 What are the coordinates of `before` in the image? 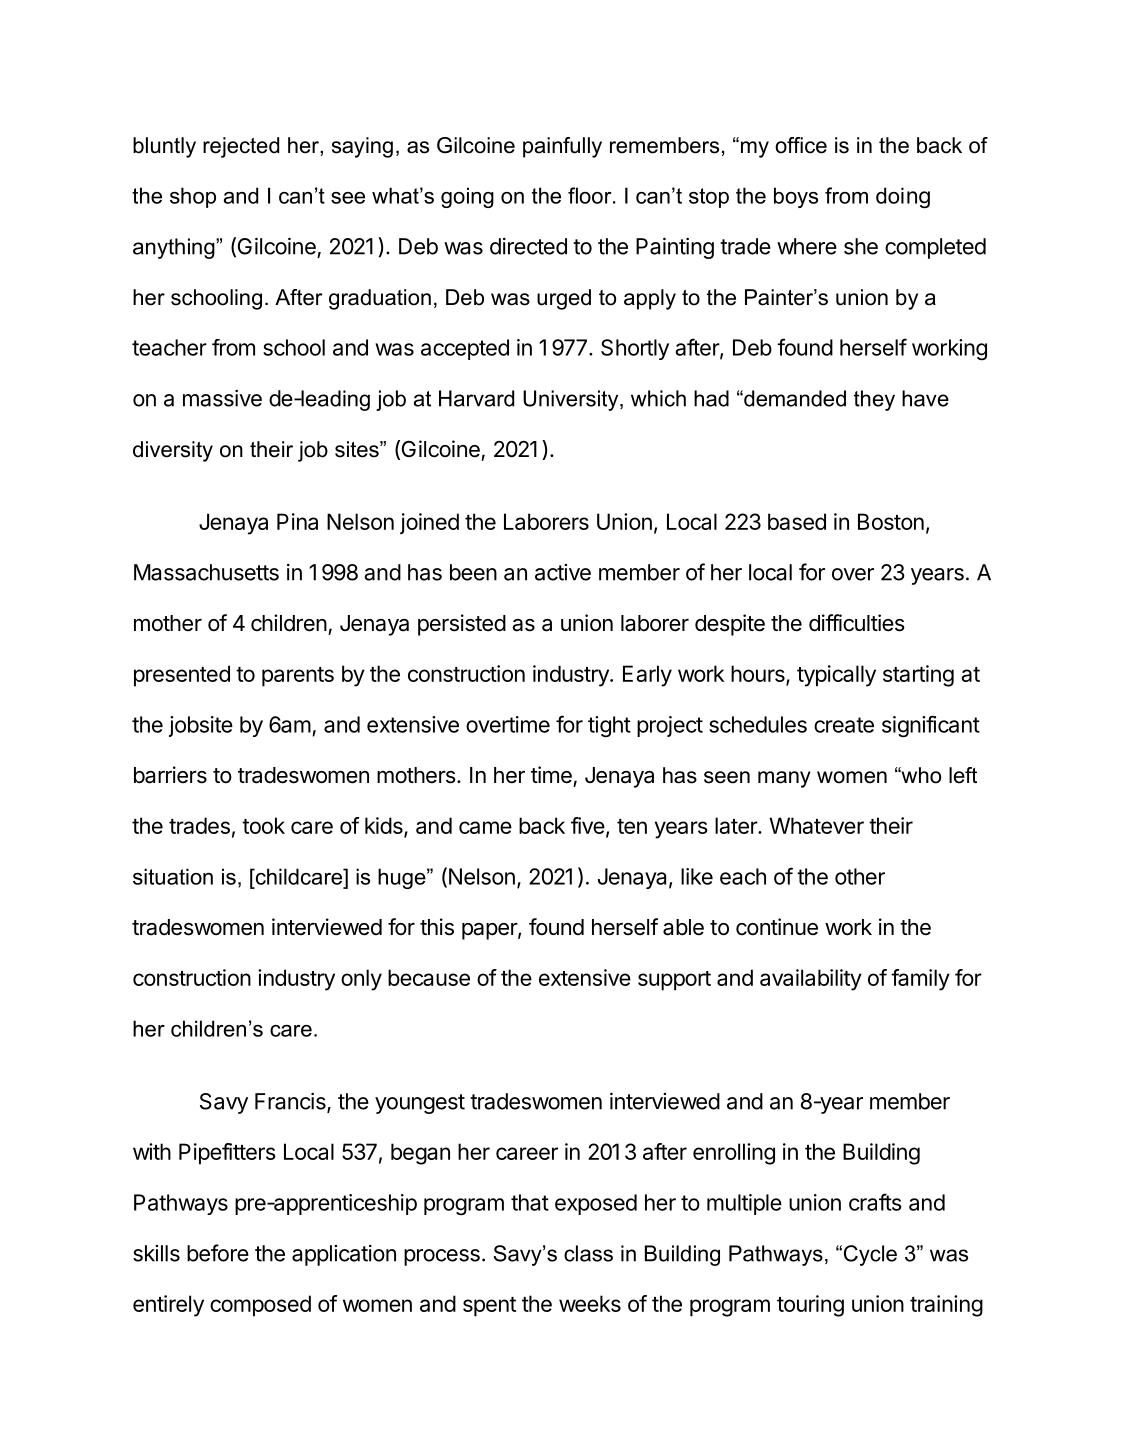 It's located at (218, 1253).
